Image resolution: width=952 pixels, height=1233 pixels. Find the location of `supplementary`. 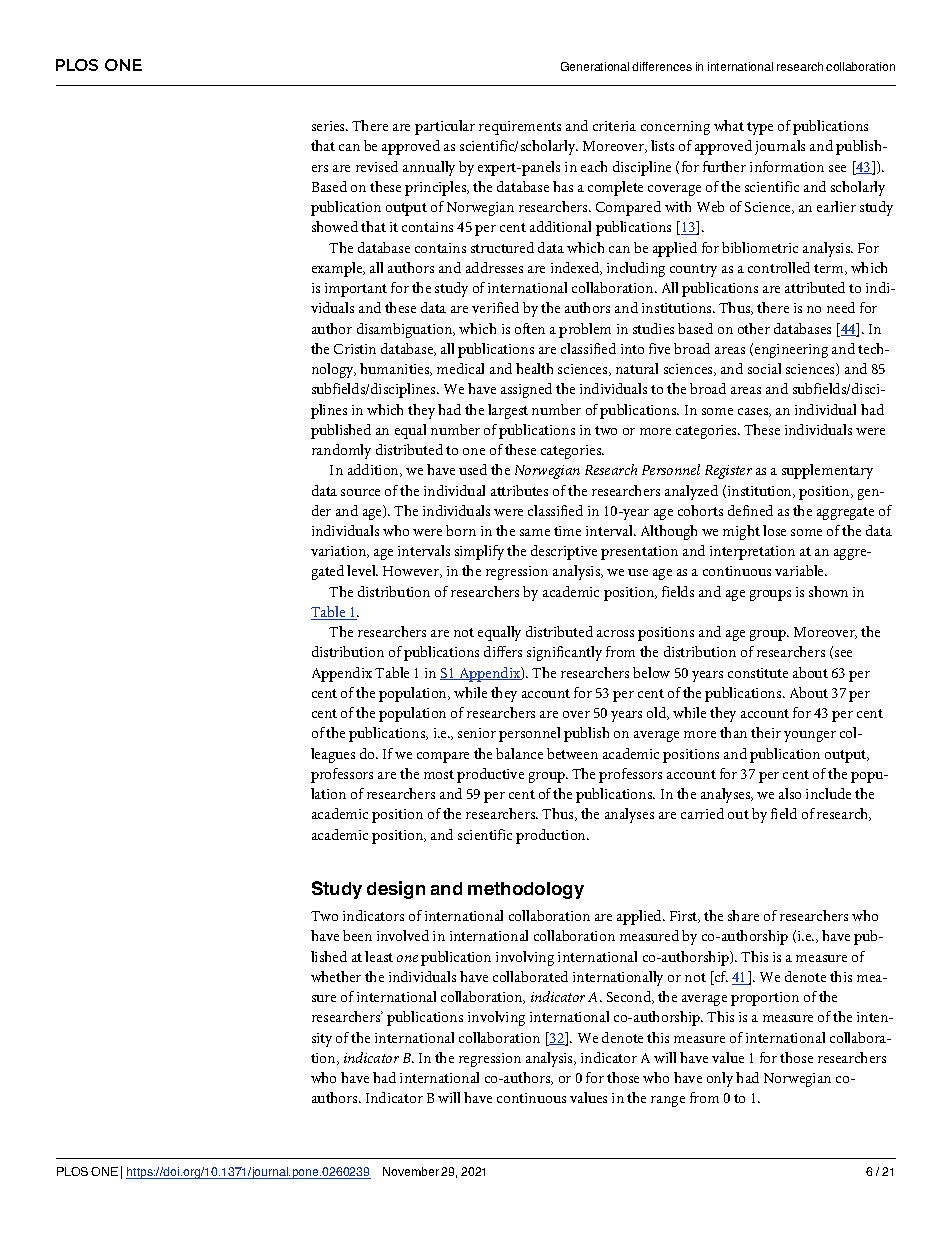

supplementary is located at coordinates (827, 471).
